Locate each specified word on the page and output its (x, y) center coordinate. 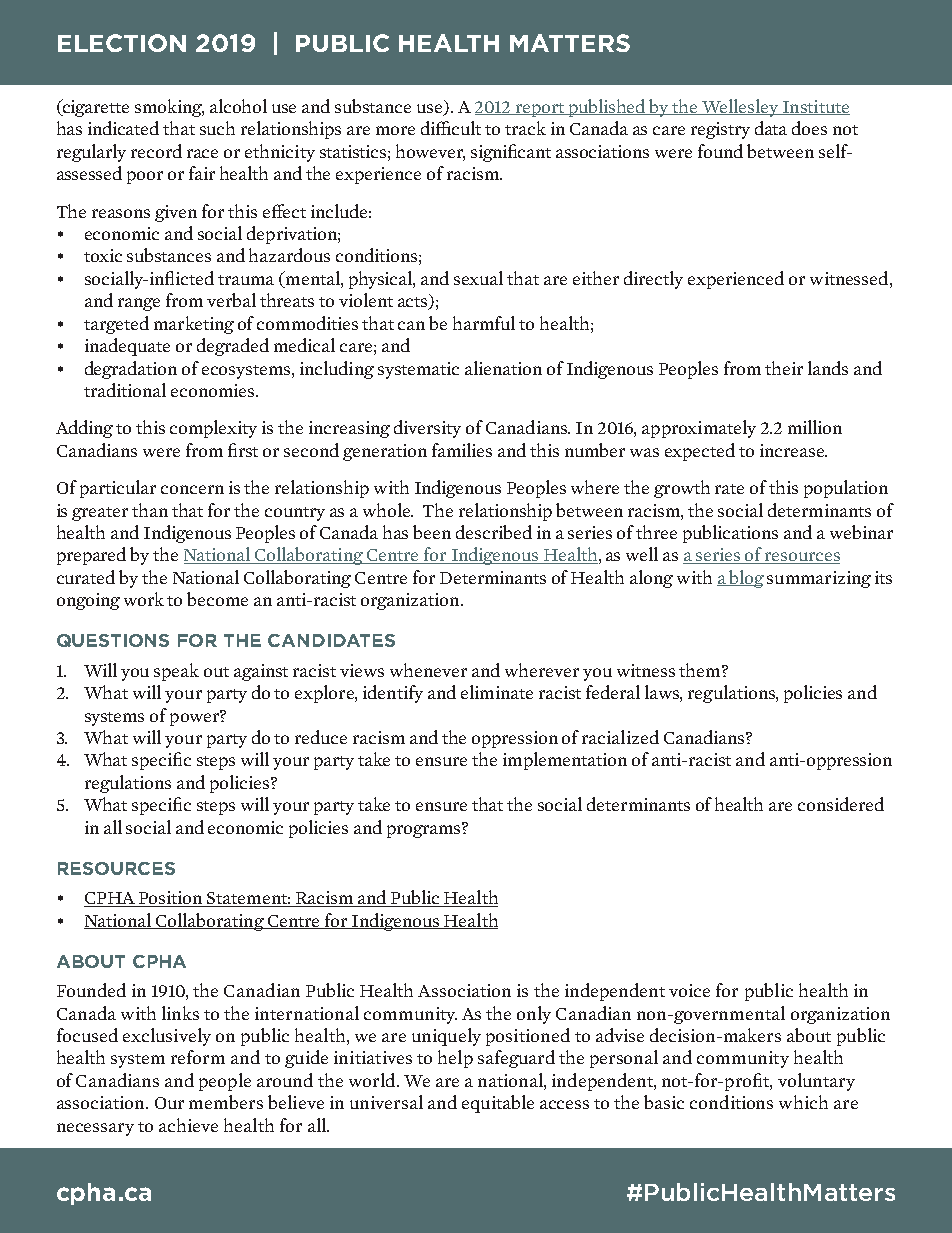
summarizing (819, 579)
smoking (169, 108)
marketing (194, 325)
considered (841, 804)
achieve (188, 1125)
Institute (815, 107)
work (144, 599)
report (540, 110)
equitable (498, 1104)
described (494, 532)
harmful (484, 323)
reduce (321, 737)
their (784, 368)
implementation (565, 761)
